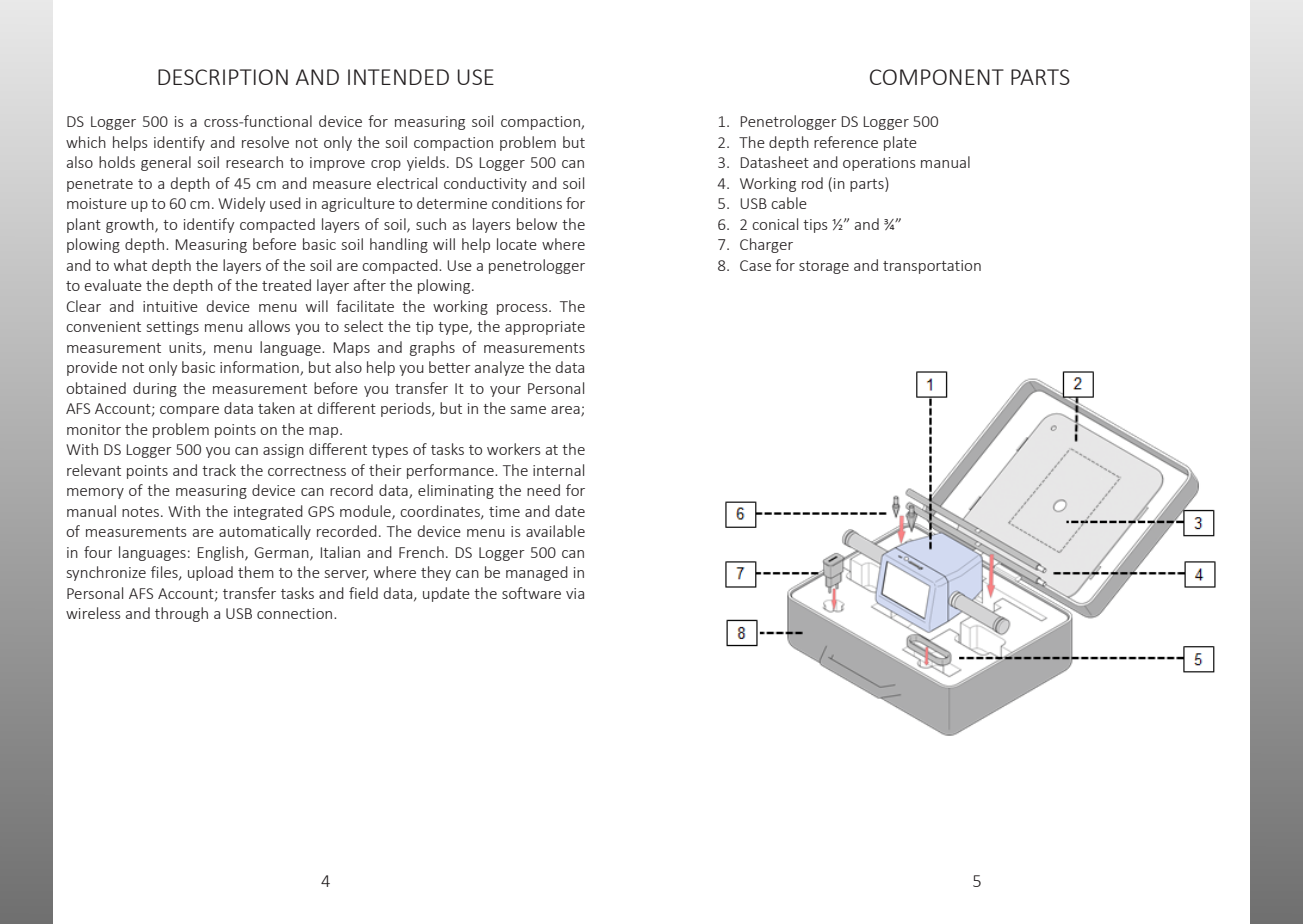 The height and width of the screenshot is (924, 1303). What do you see at coordinates (223, 77) in the screenshot?
I see `DESCRIPTION` at bounding box center [223, 77].
